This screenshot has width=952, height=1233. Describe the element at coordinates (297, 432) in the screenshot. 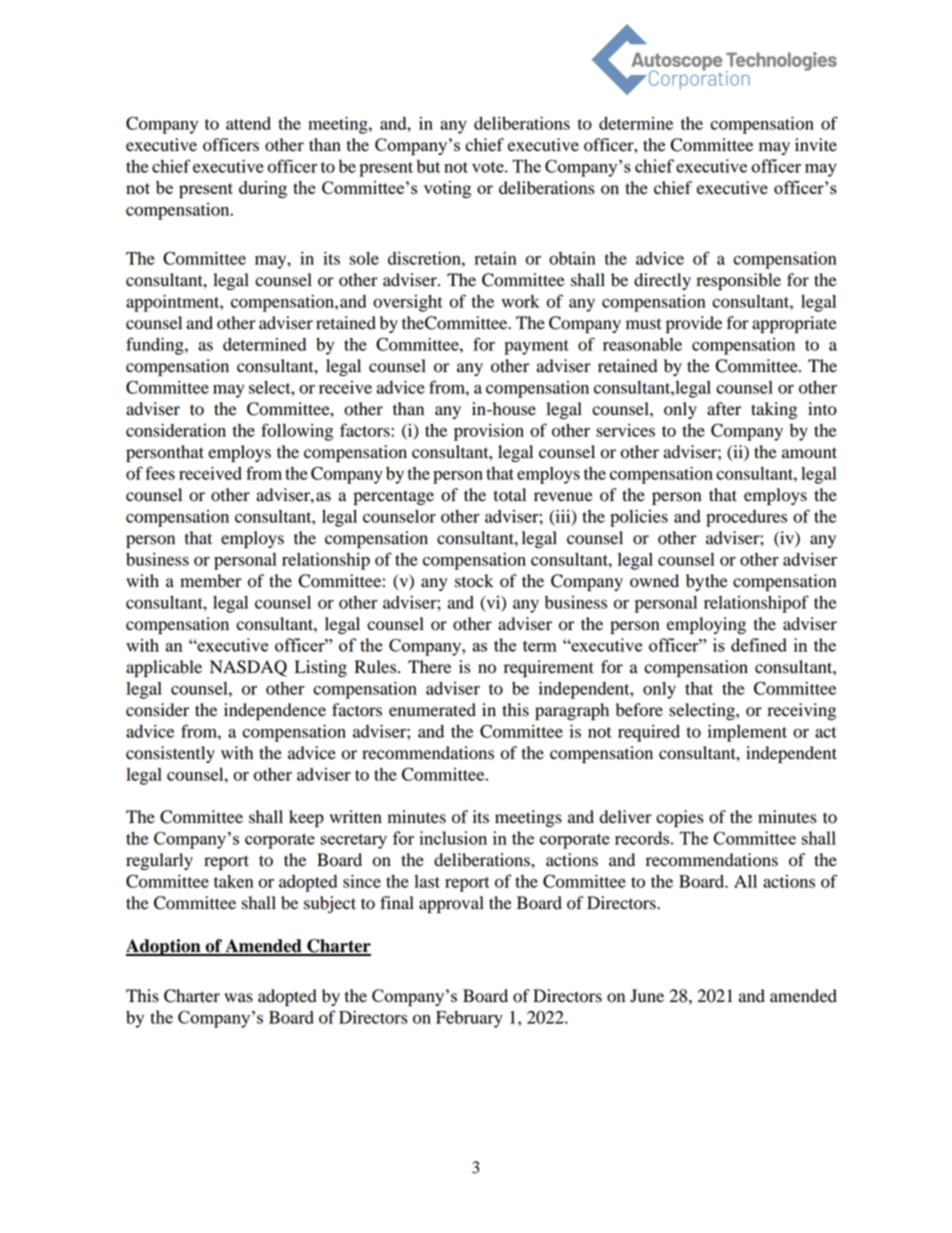

I see `following` at that location.
